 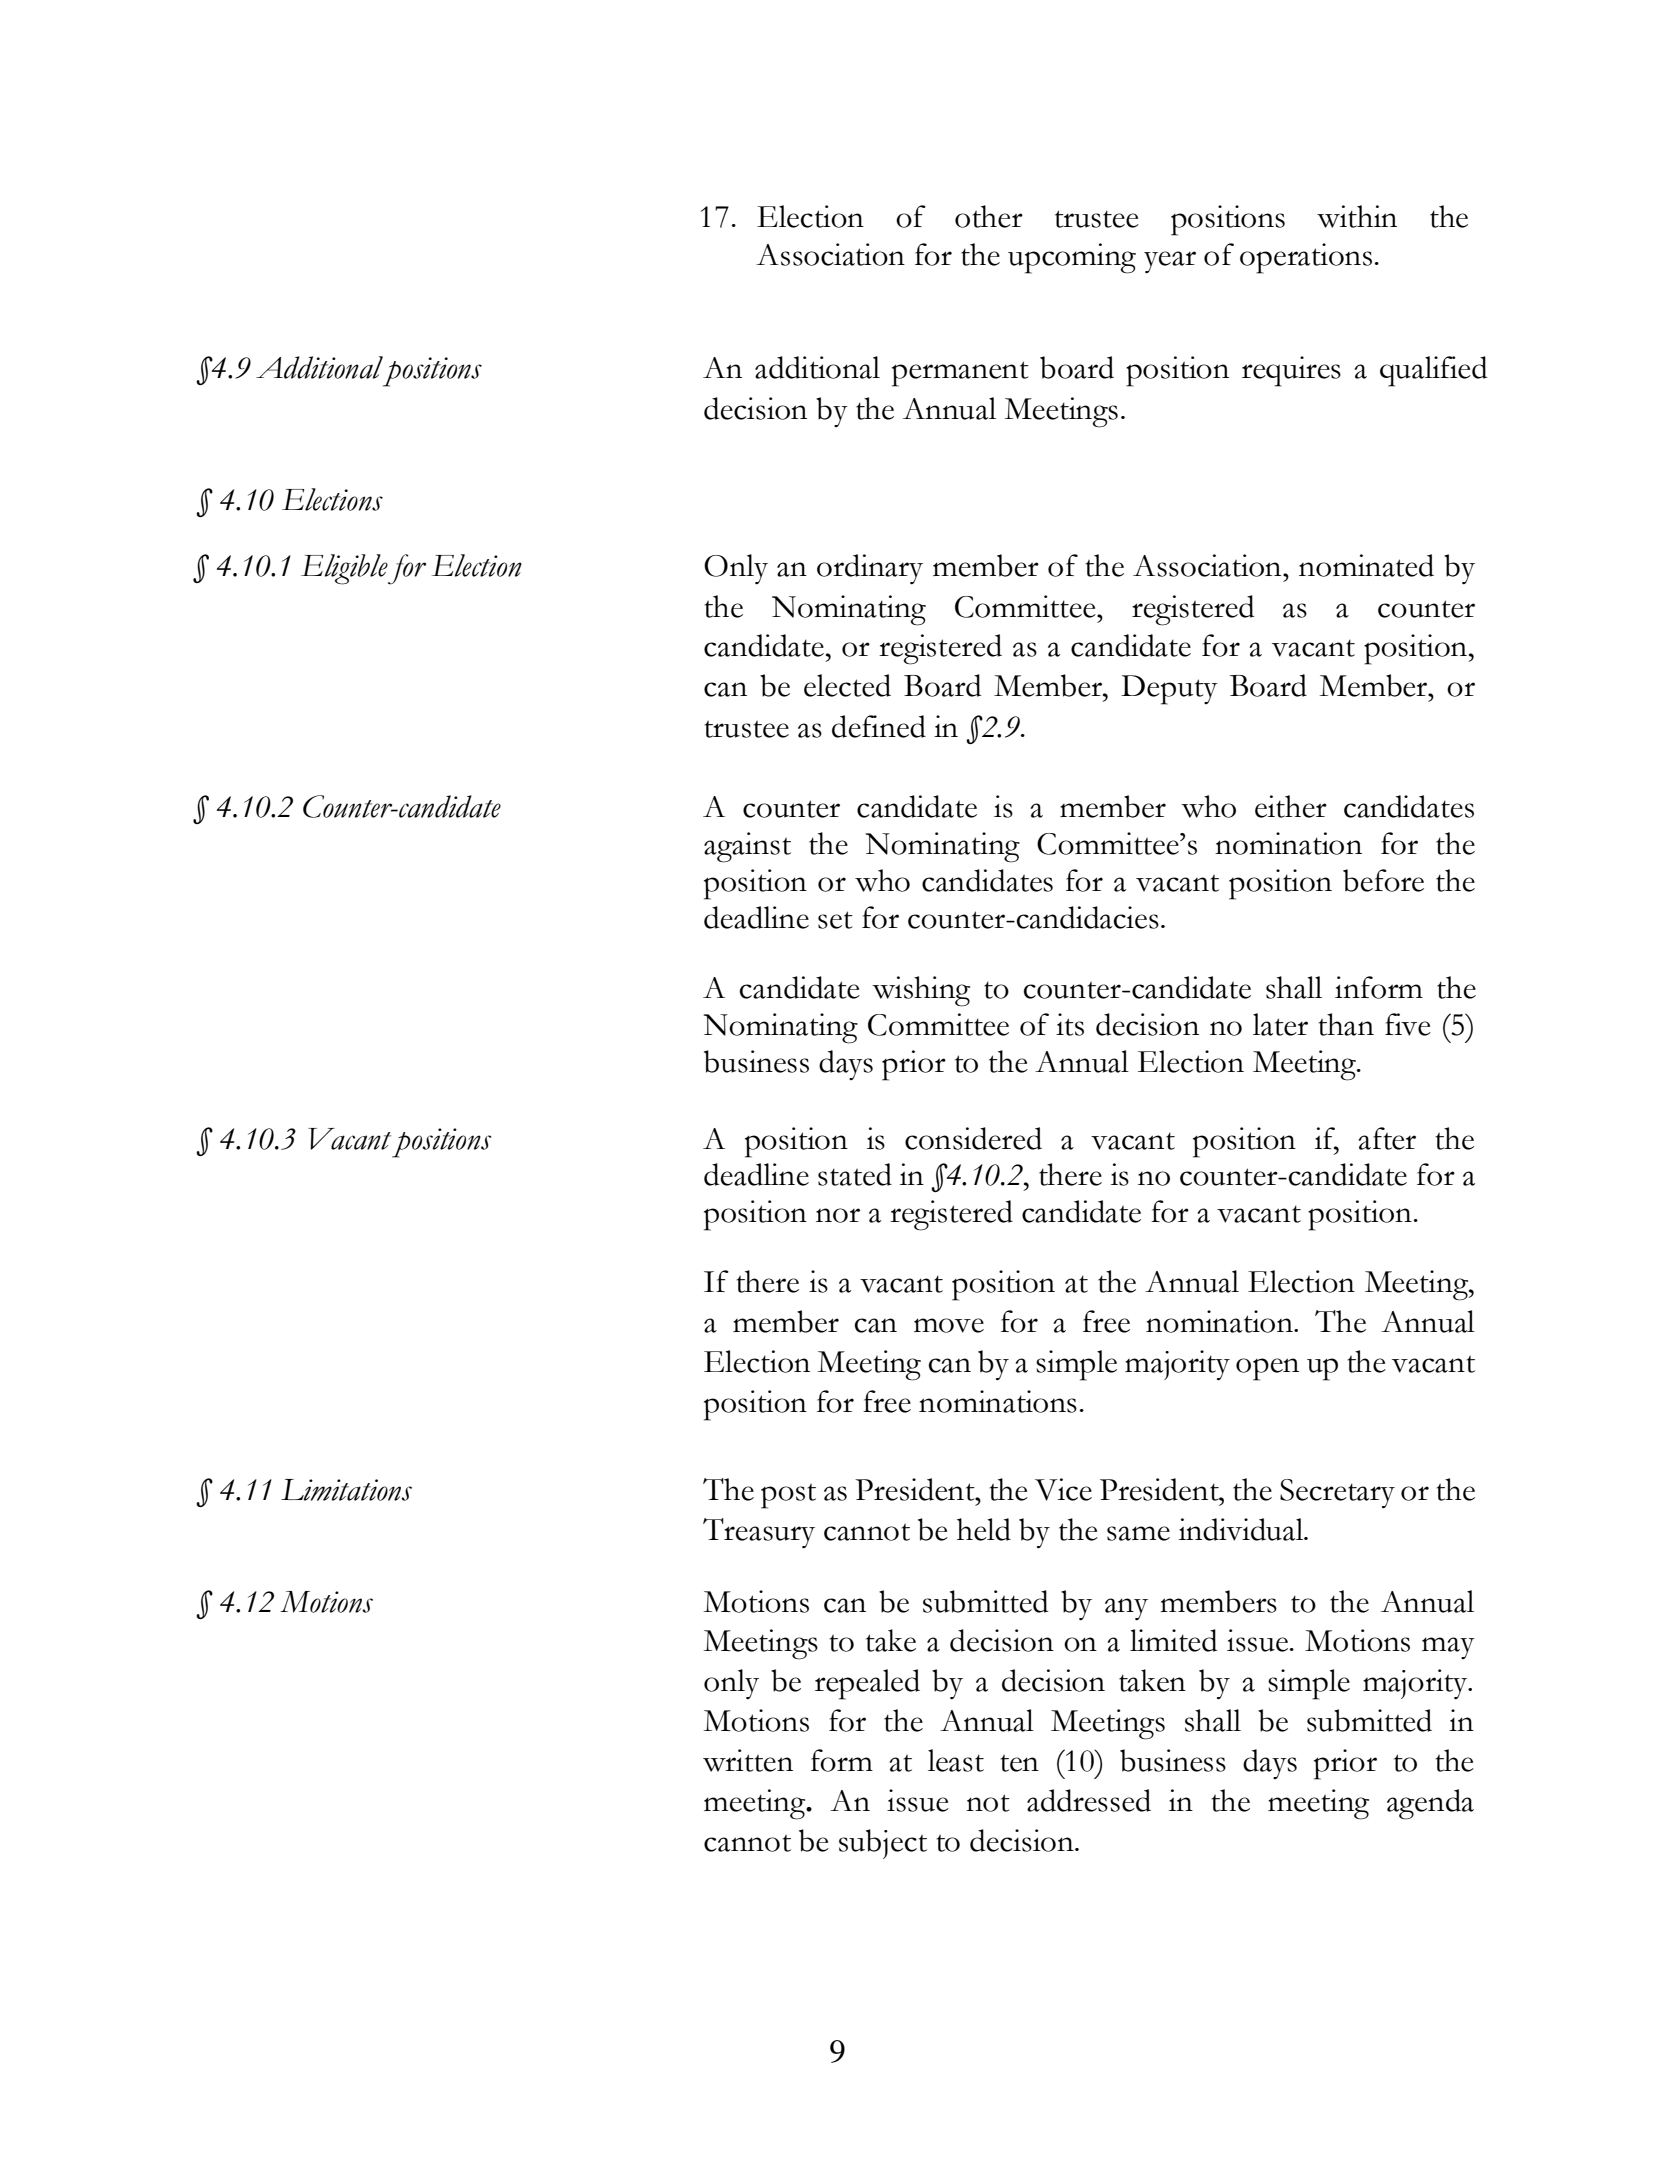 I want to click on operations, so click(x=1306, y=258).
